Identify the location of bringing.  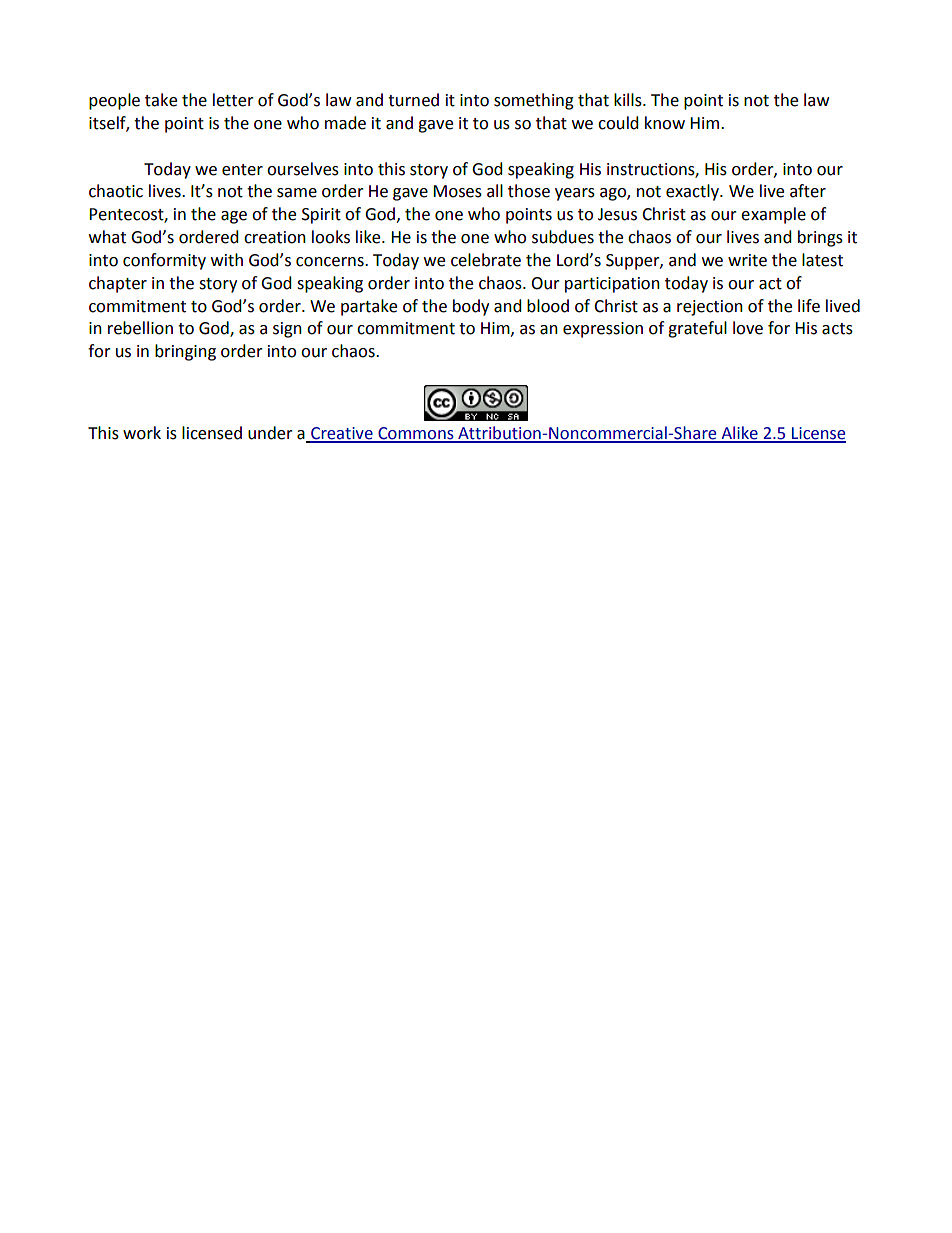
(185, 352).
